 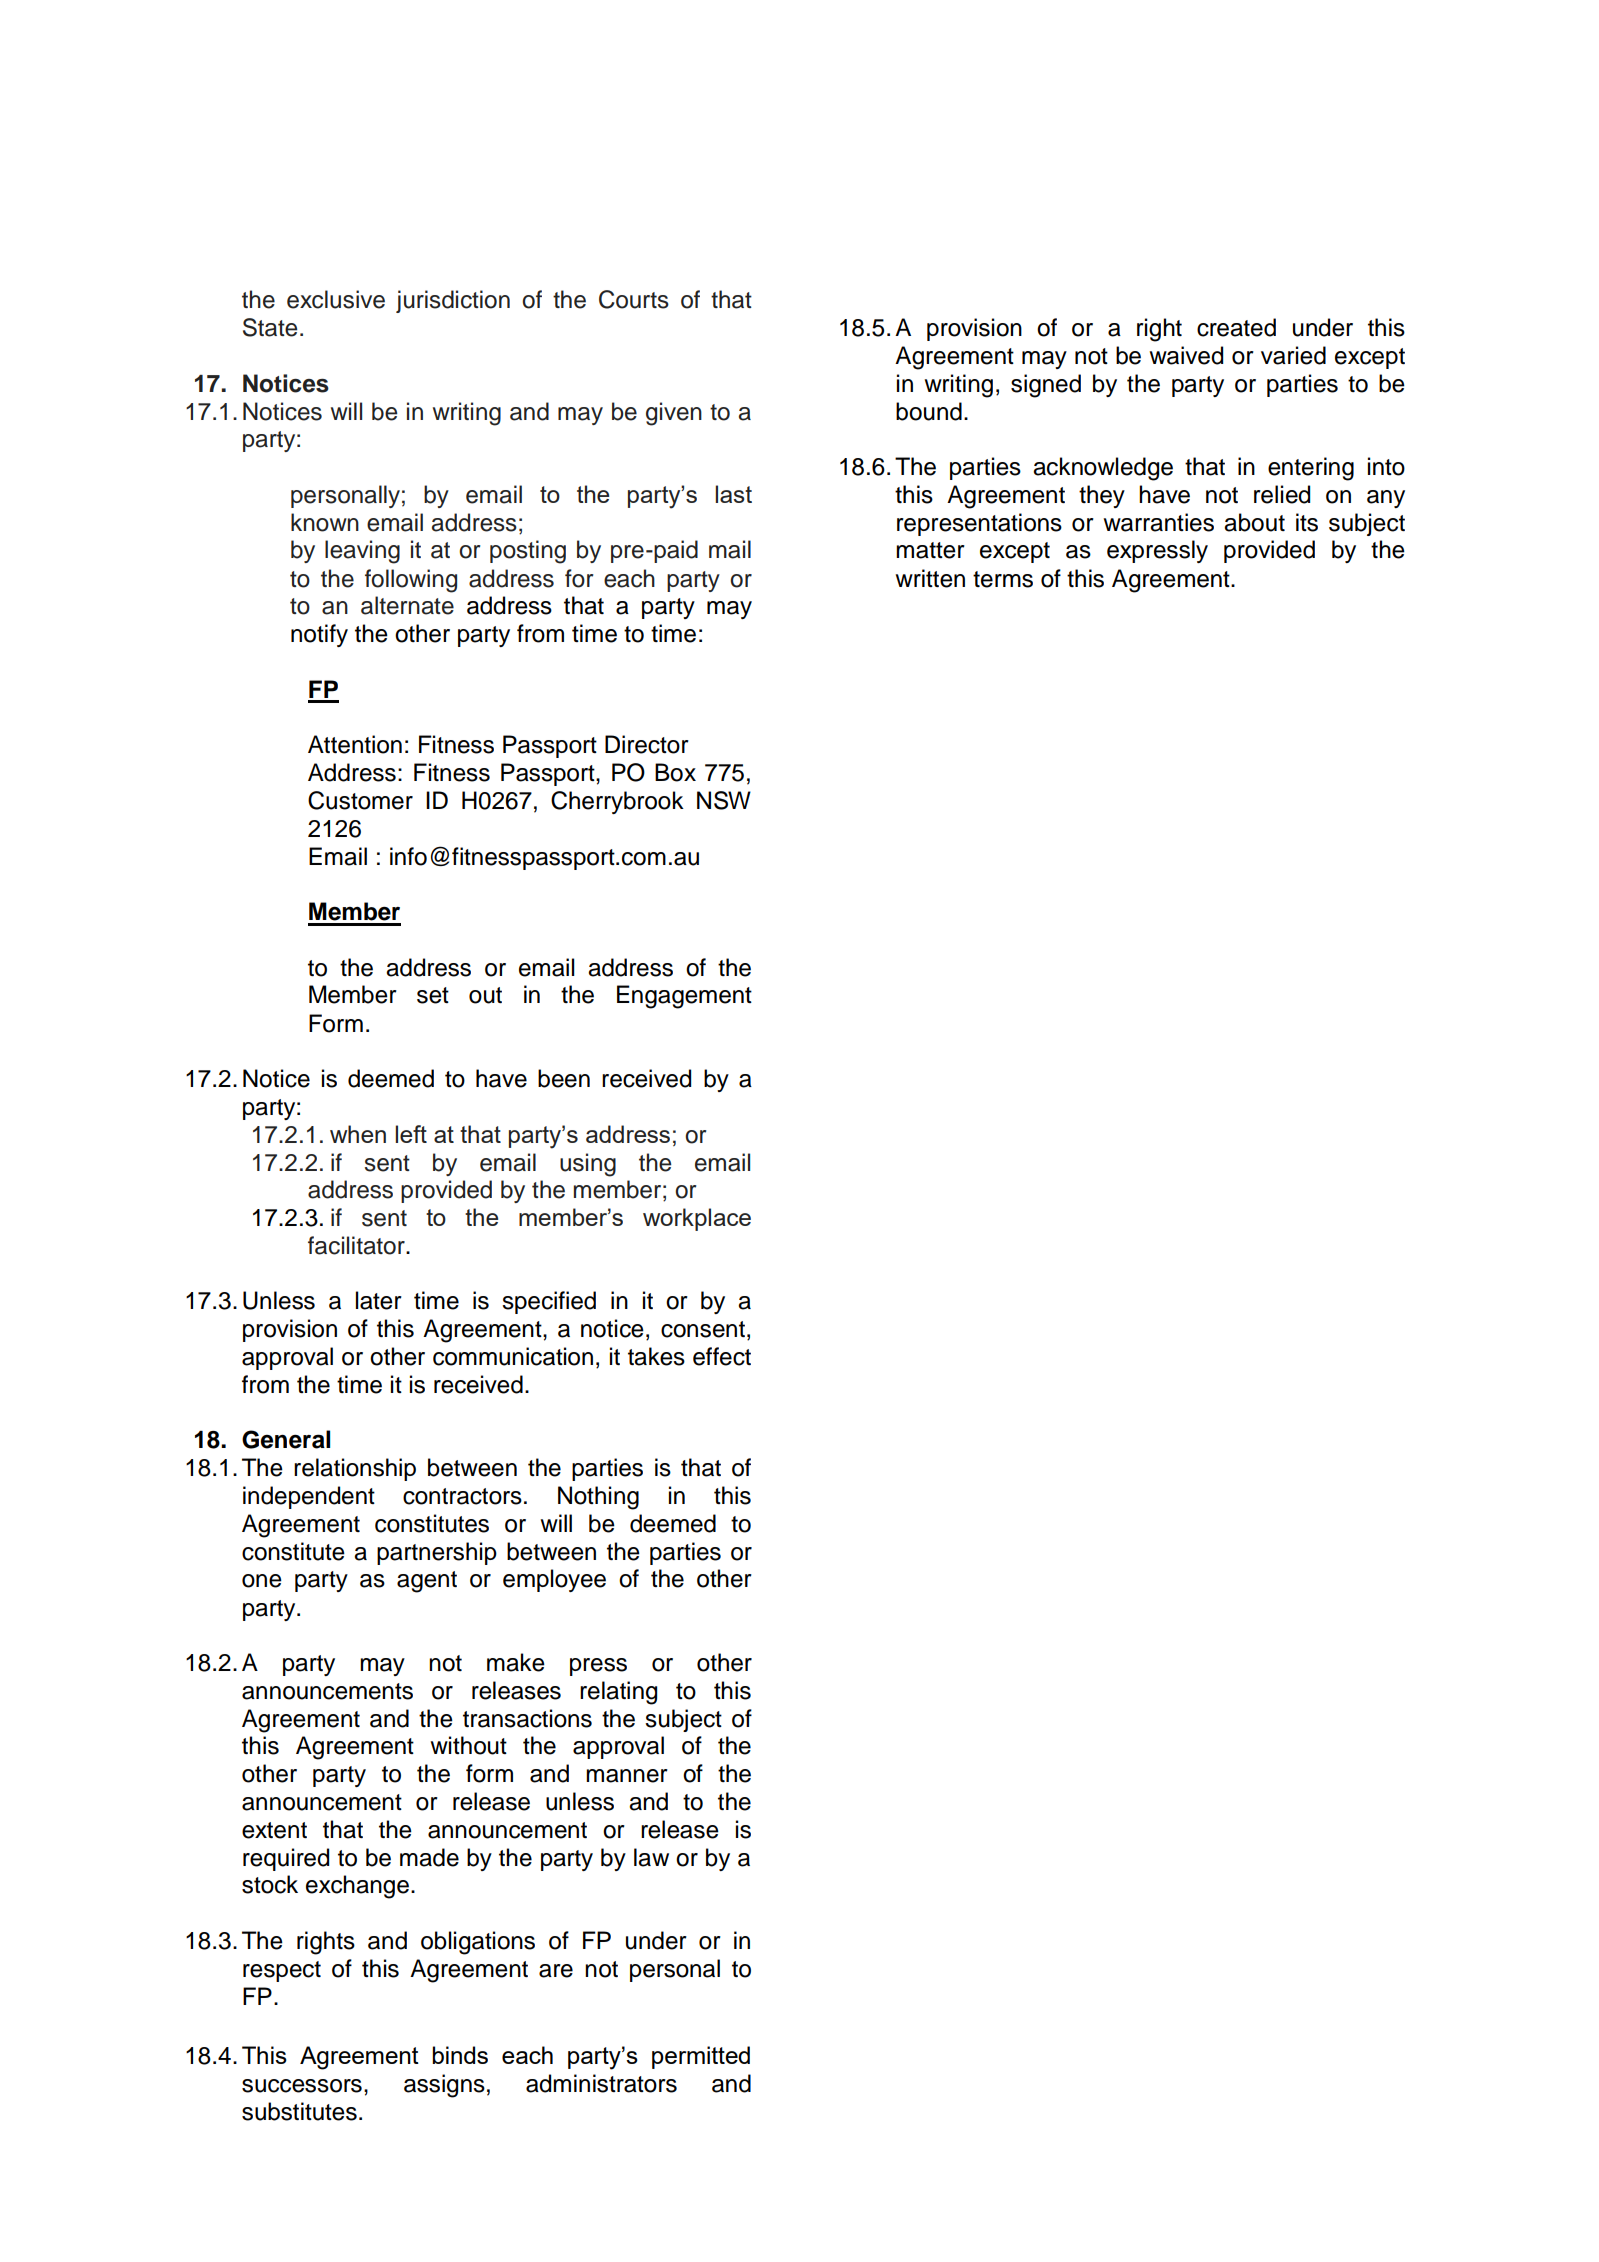 What do you see at coordinates (444, 2086) in the screenshot?
I see `assigns` at bounding box center [444, 2086].
